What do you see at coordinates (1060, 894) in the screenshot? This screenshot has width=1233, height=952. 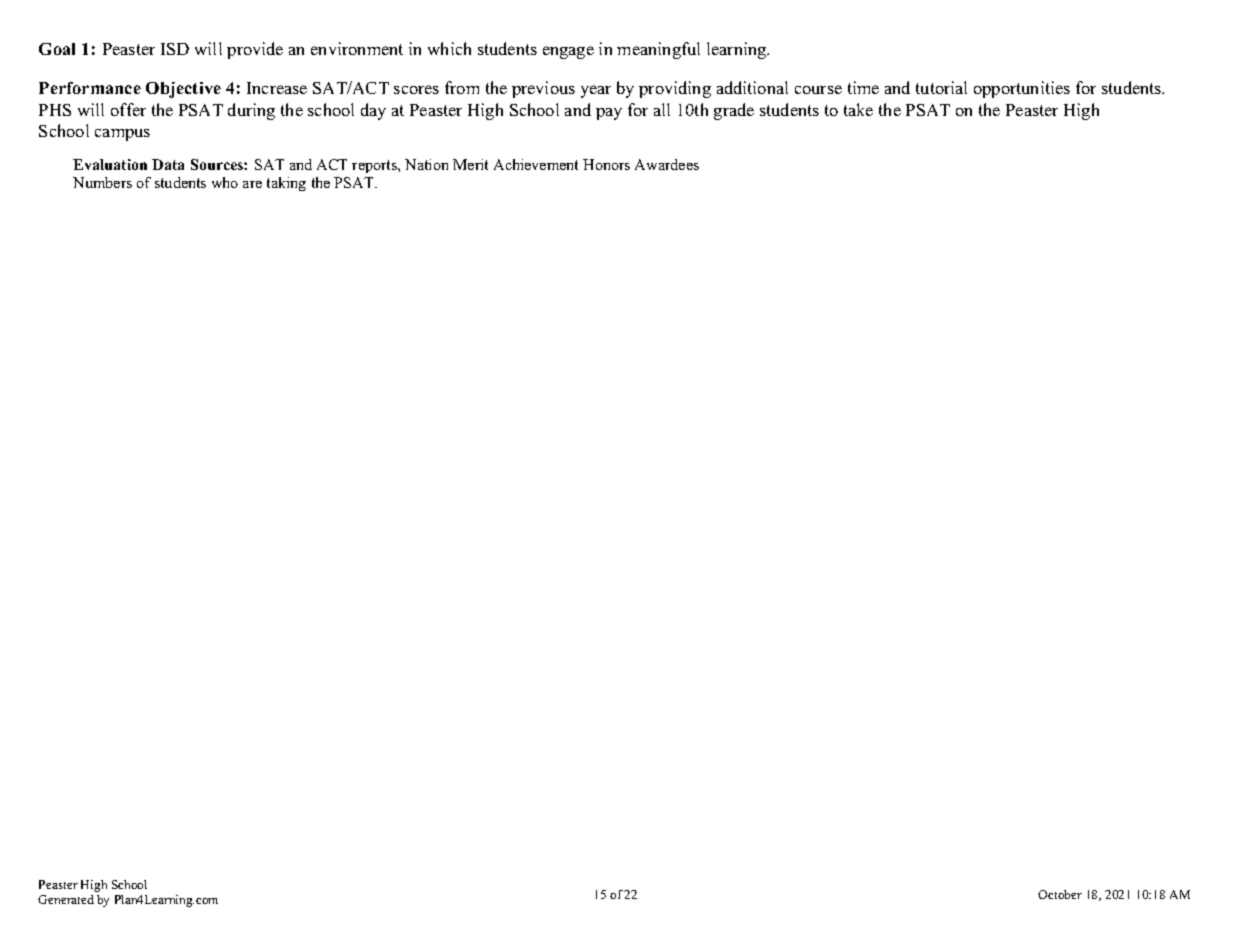 I see `October` at bounding box center [1060, 894].
